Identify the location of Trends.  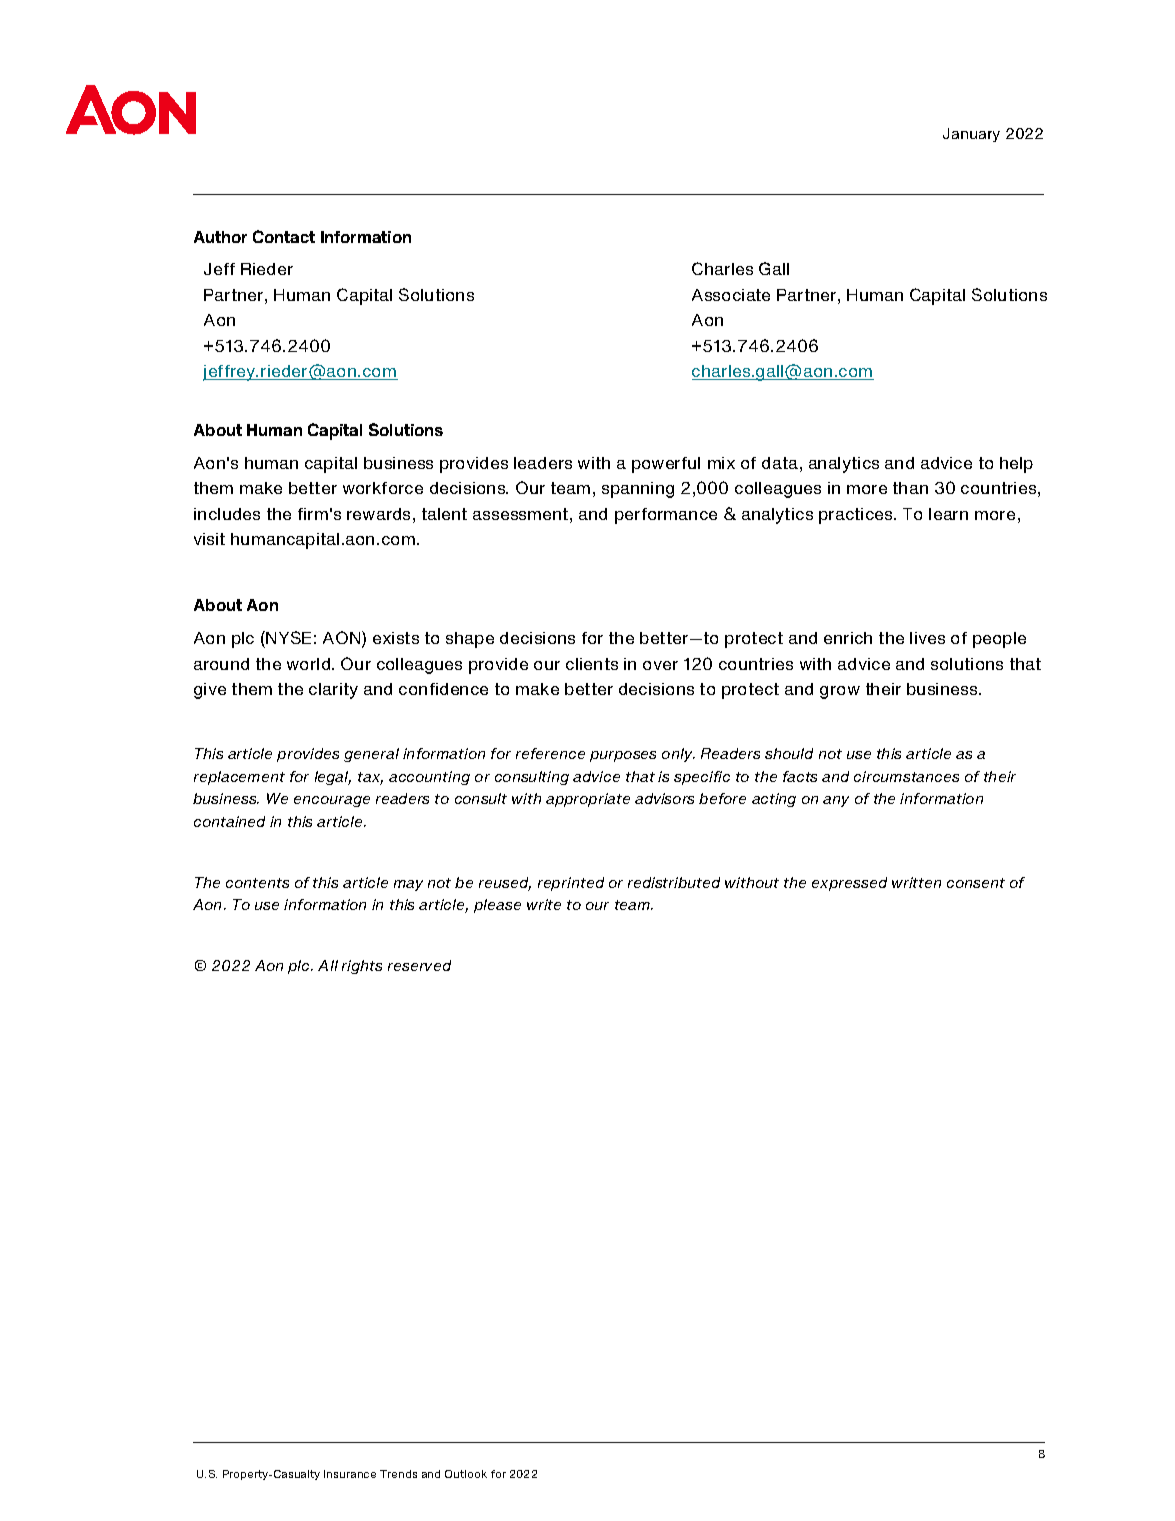
(398, 1474).
